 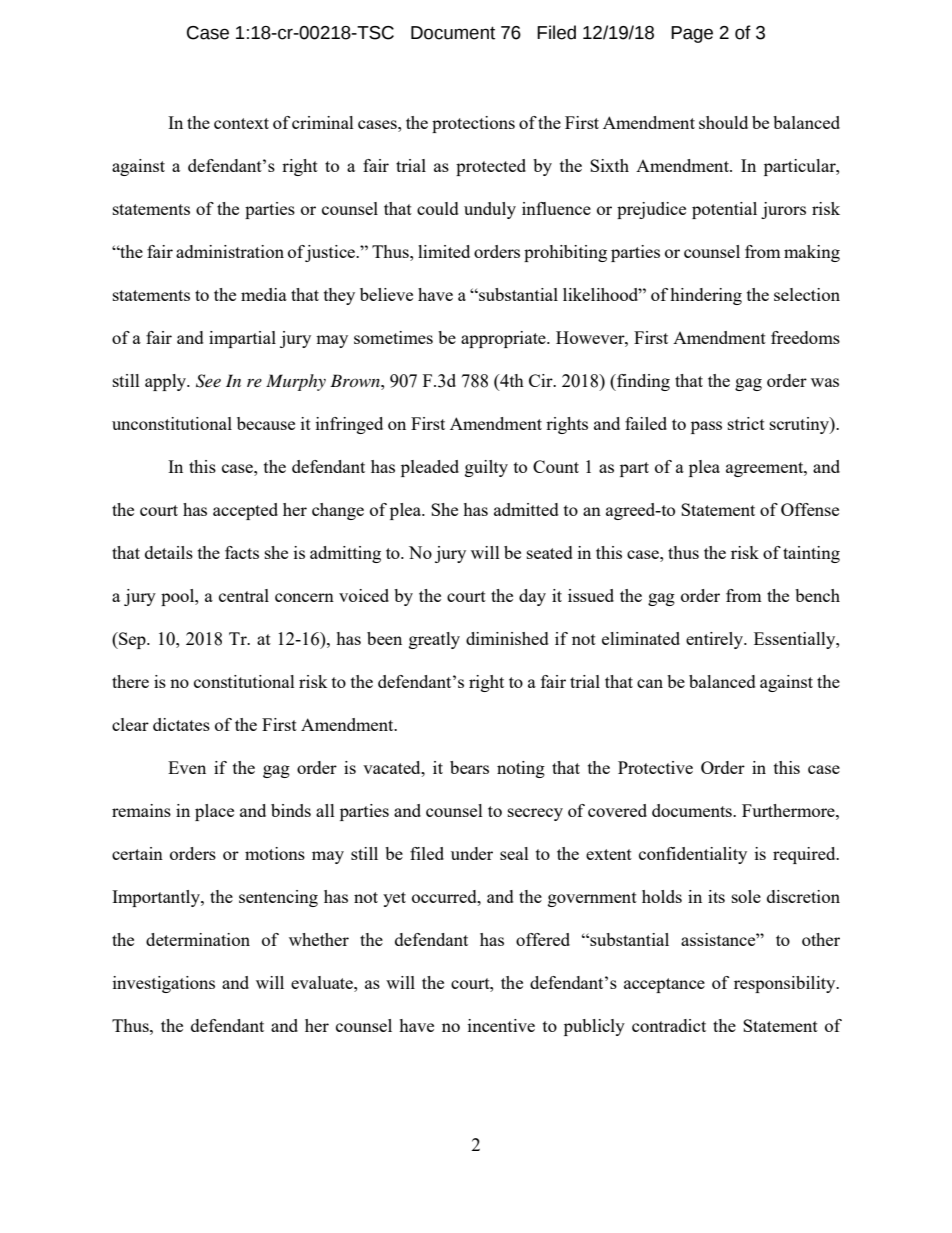 What do you see at coordinates (810, 509) in the screenshot?
I see `Offense` at bounding box center [810, 509].
